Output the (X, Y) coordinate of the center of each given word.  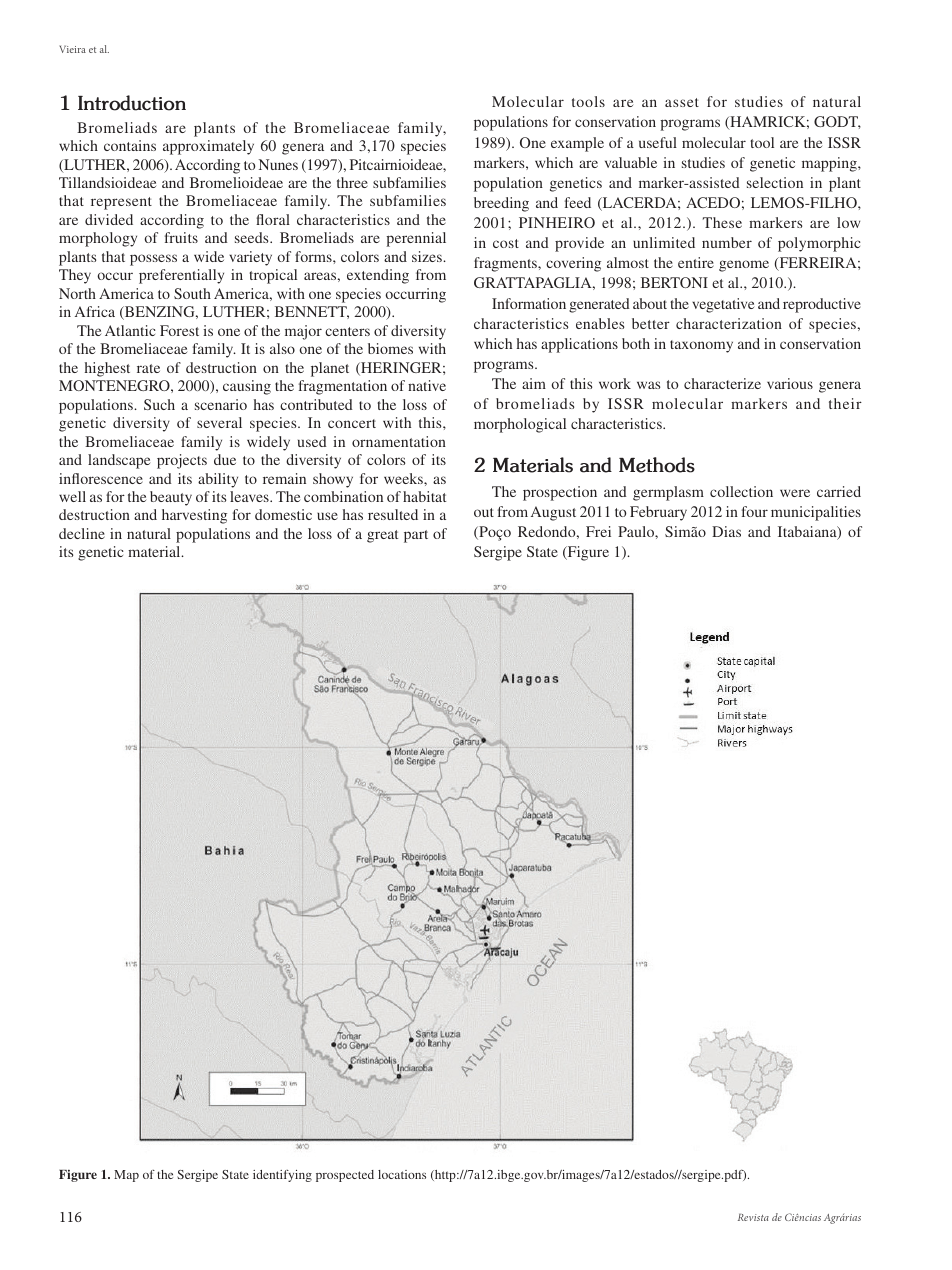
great (382, 536)
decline (82, 533)
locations (402, 1174)
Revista (753, 1217)
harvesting (194, 516)
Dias (726, 531)
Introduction (132, 103)
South (192, 293)
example (577, 144)
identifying (282, 1176)
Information (529, 303)
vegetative (723, 305)
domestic (283, 514)
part (416, 536)
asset (682, 102)
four (755, 511)
